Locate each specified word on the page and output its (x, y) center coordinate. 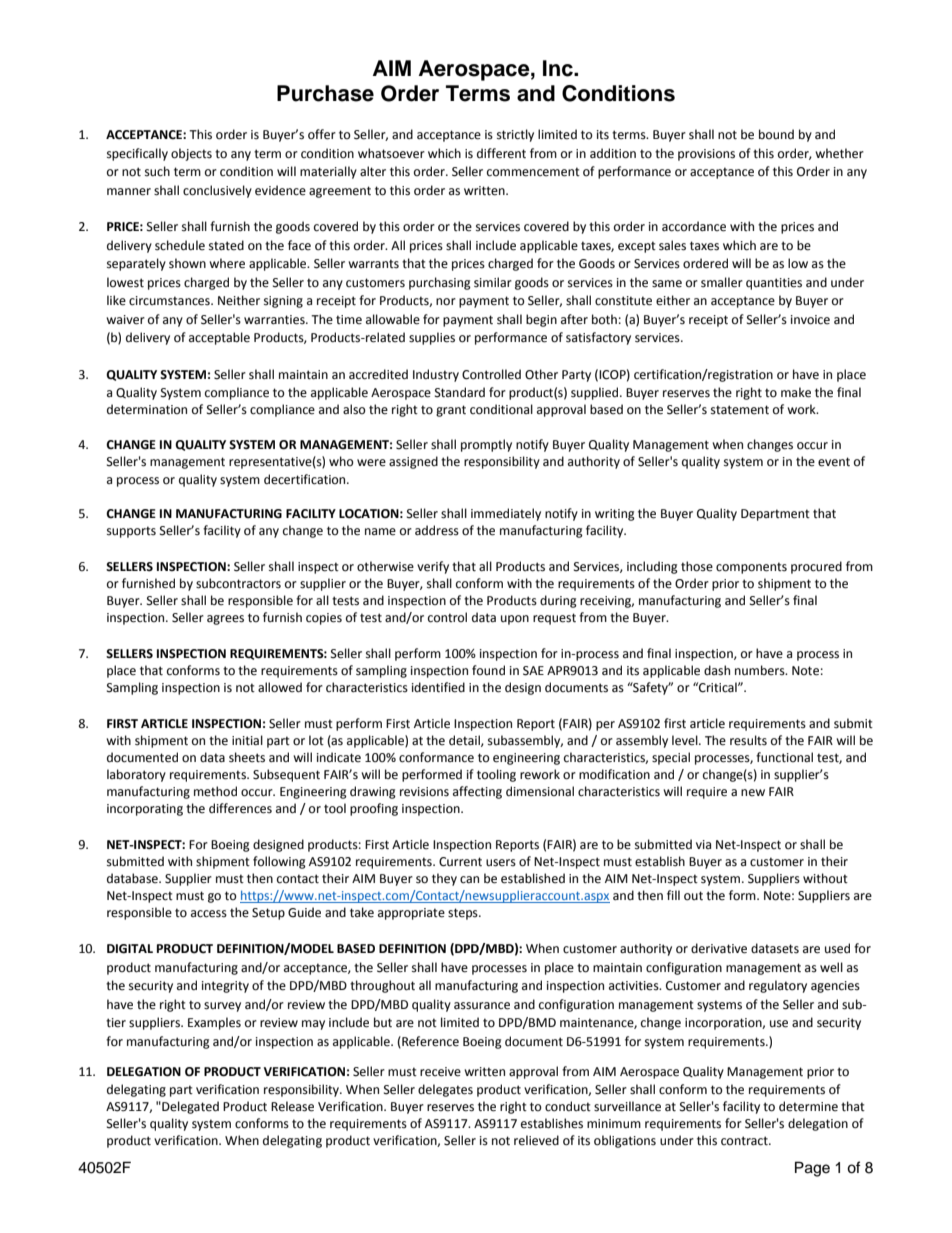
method (215, 791)
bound (776, 134)
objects (191, 154)
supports (131, 532)
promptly (486, 445)
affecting (477, 792)
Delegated (189, 1107)
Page (812, 1169)
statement (740, 410)
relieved (536, 1140)
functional (784, 757)
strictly (515, 135)
